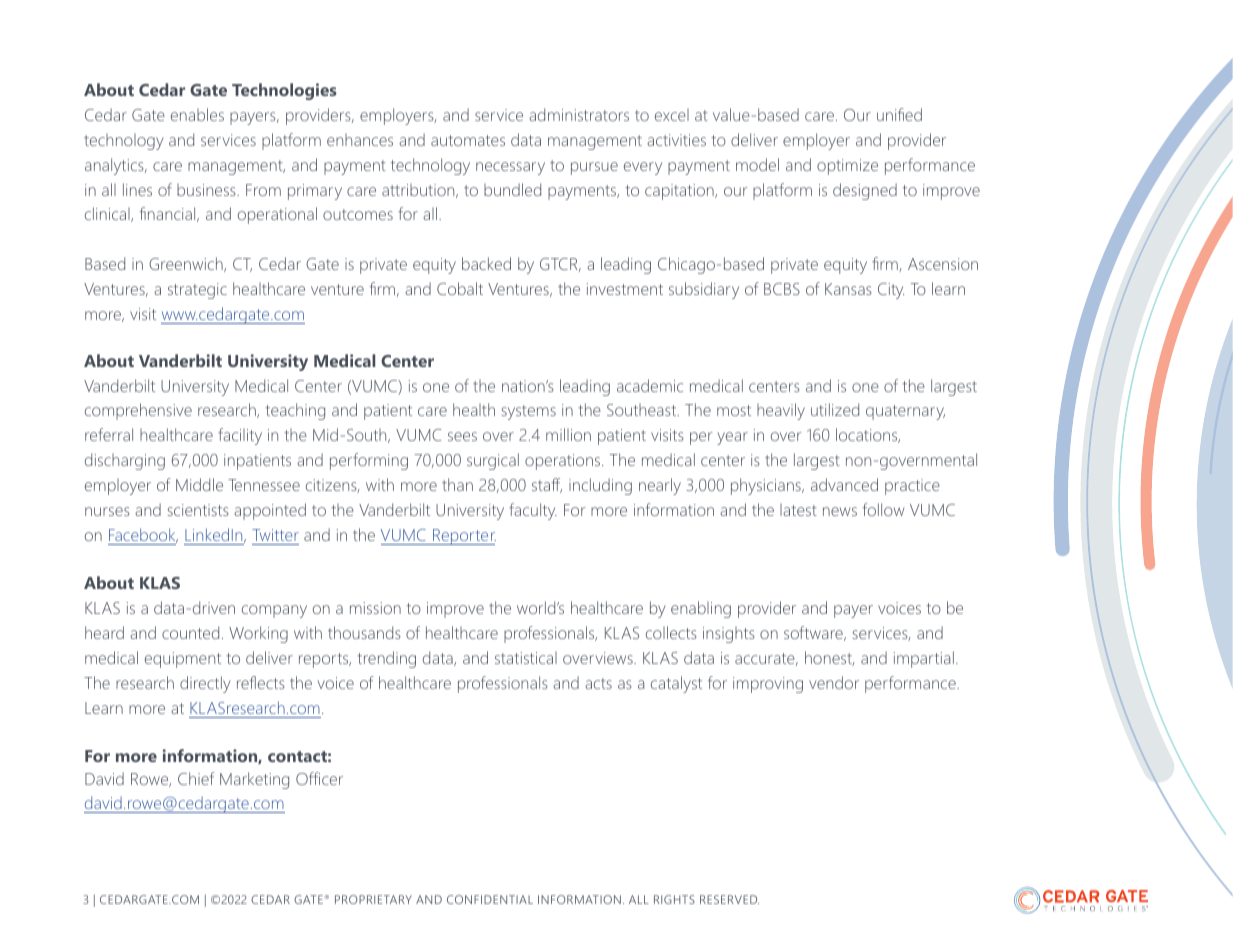 The height and width of the screenshot is (952, 1233). Describe the element at coordinates (844, 484) in the screenshot. I see `advanced` at that location.
